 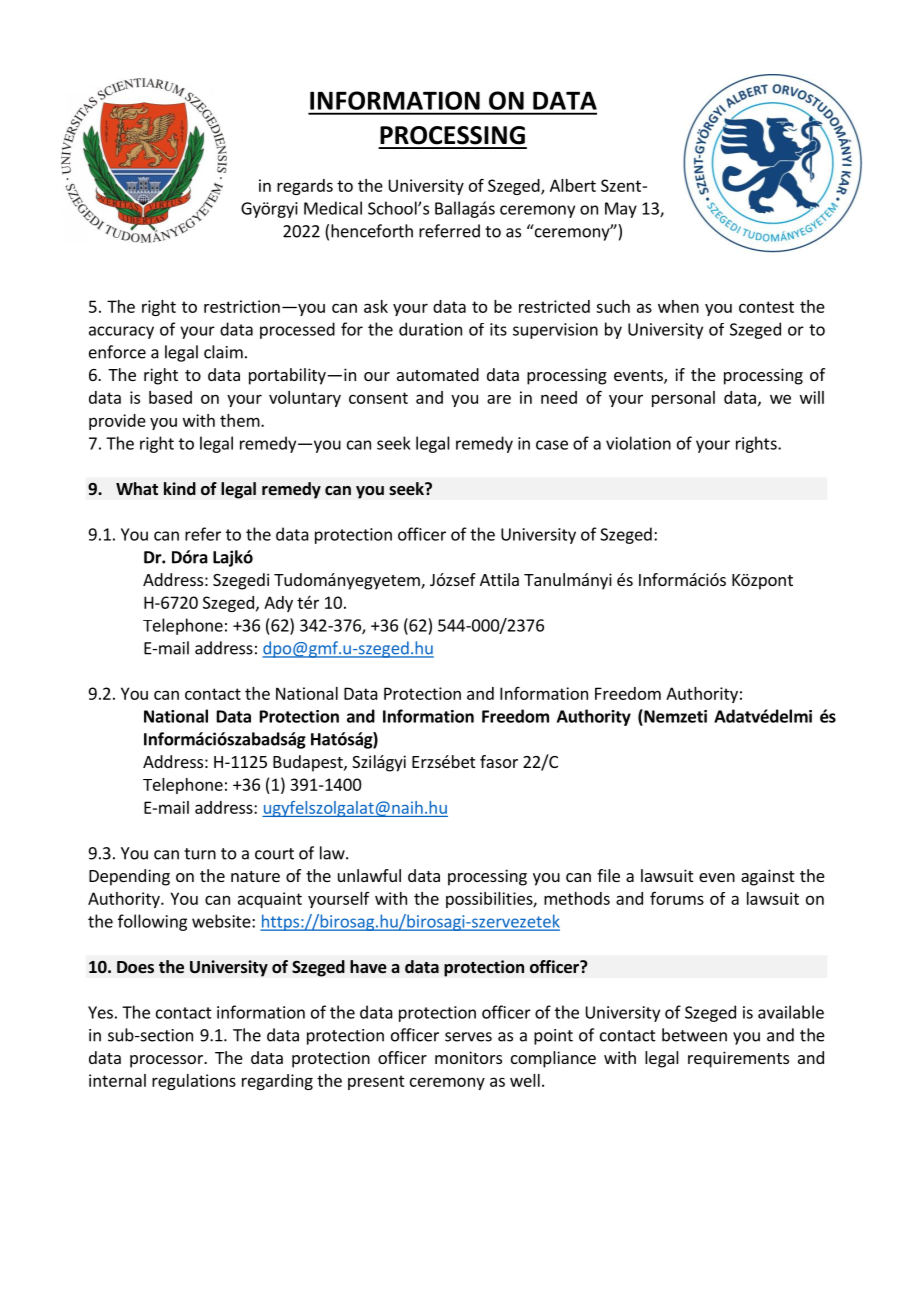 I want to click on May, so click(x=621, y=210).
